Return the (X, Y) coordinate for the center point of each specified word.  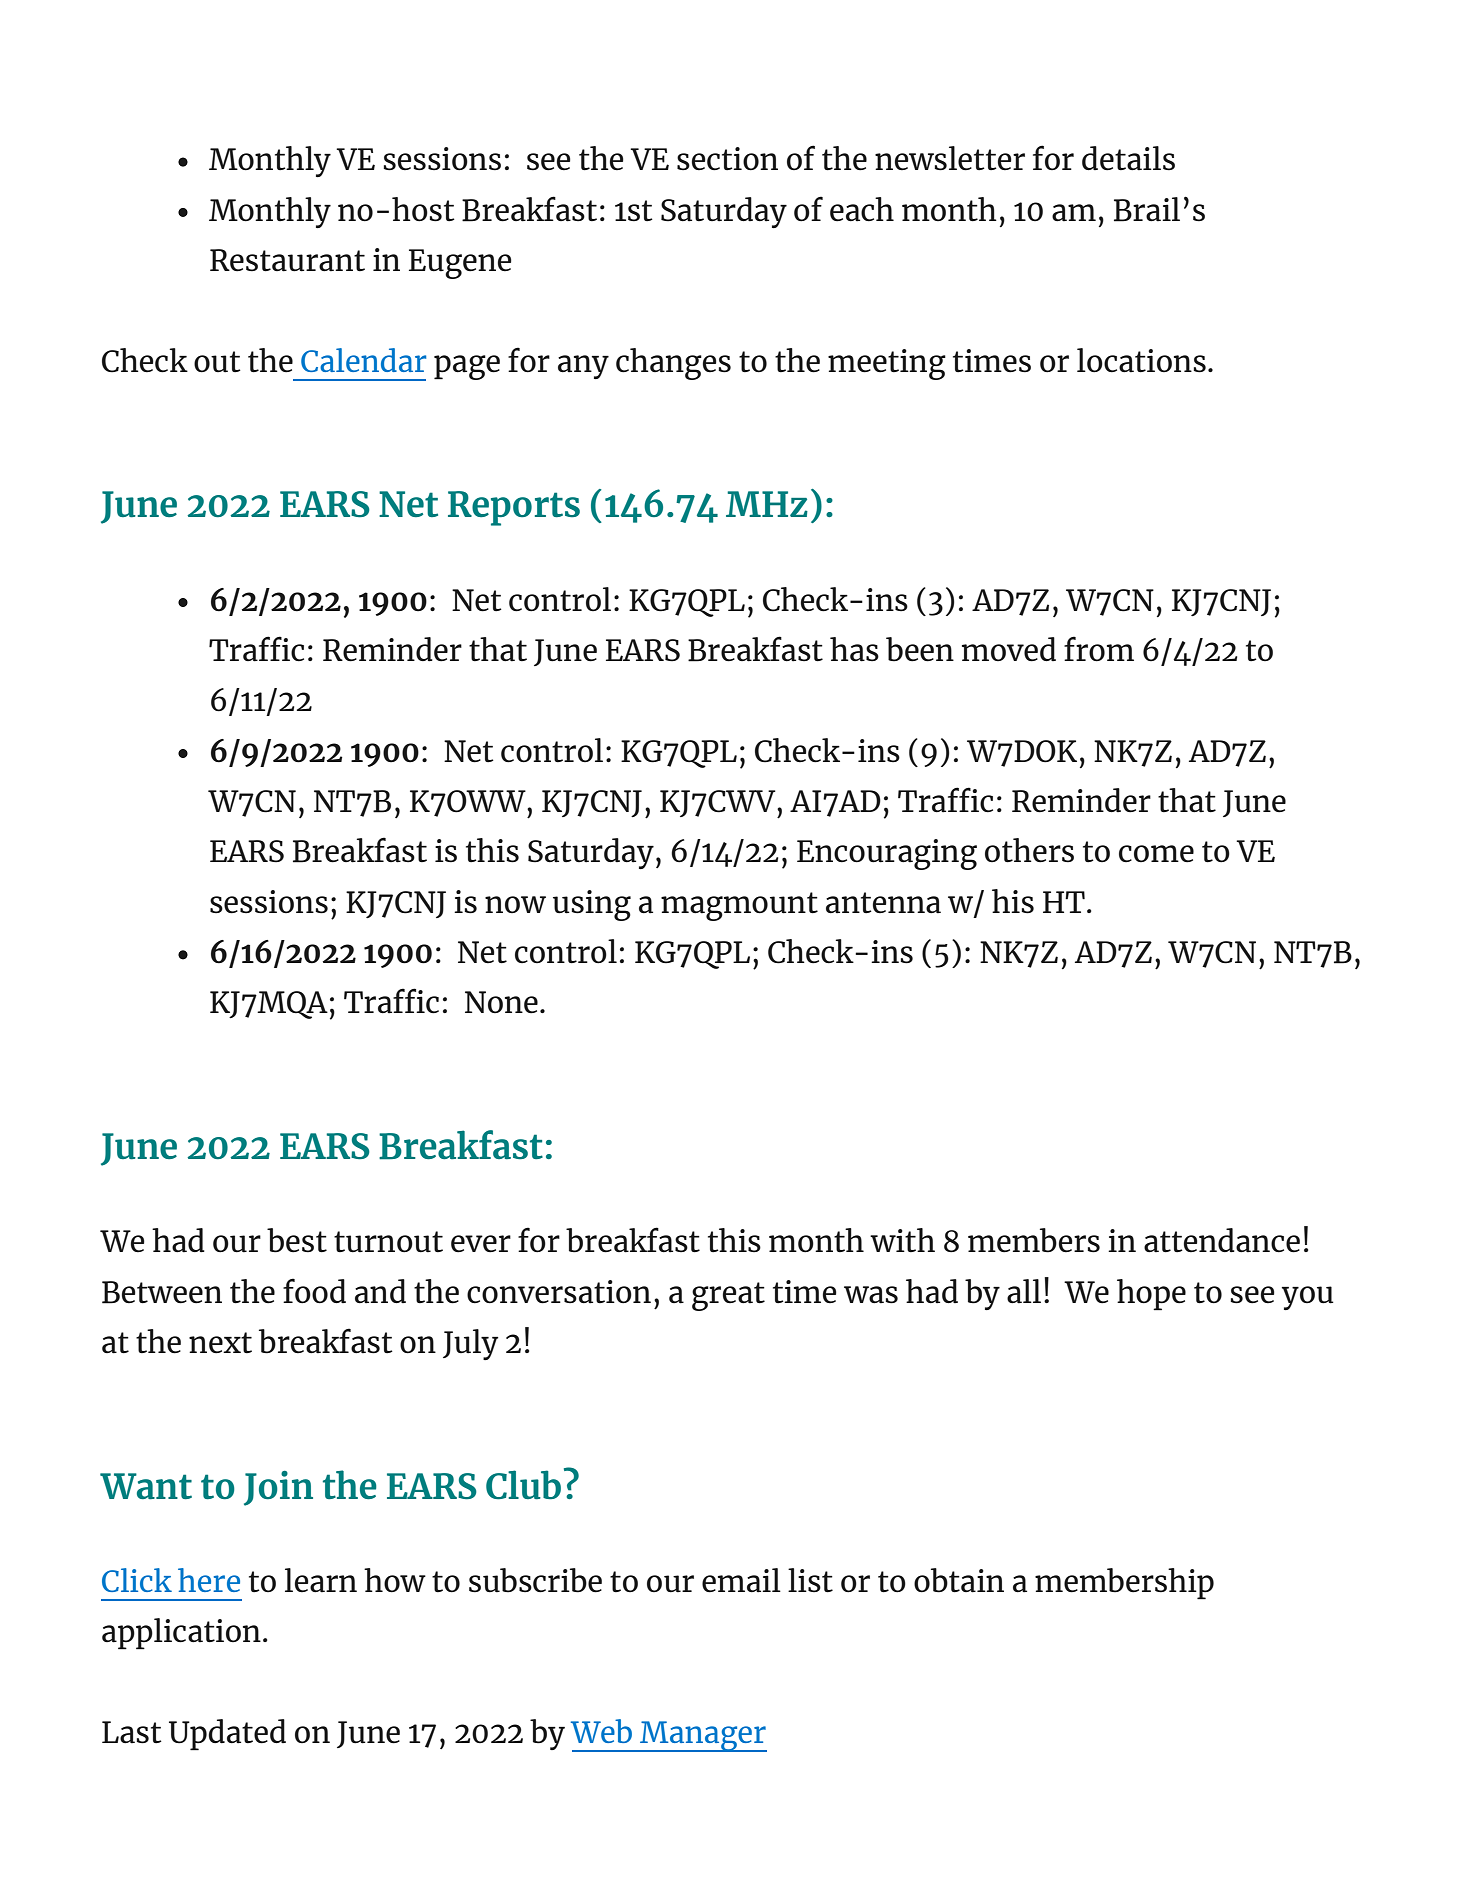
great (728, 1296)
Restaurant (287, 260)
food (314, 1291)
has (854, 649)
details (1128, 158)
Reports (514, 508)
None (501, 1002)
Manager (702, 1736)
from (1099, 649)
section (727, 159)
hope (1151, 1295)
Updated (227, 1735)
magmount (739, 906)
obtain (959, 1580)
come (1156, 854)
